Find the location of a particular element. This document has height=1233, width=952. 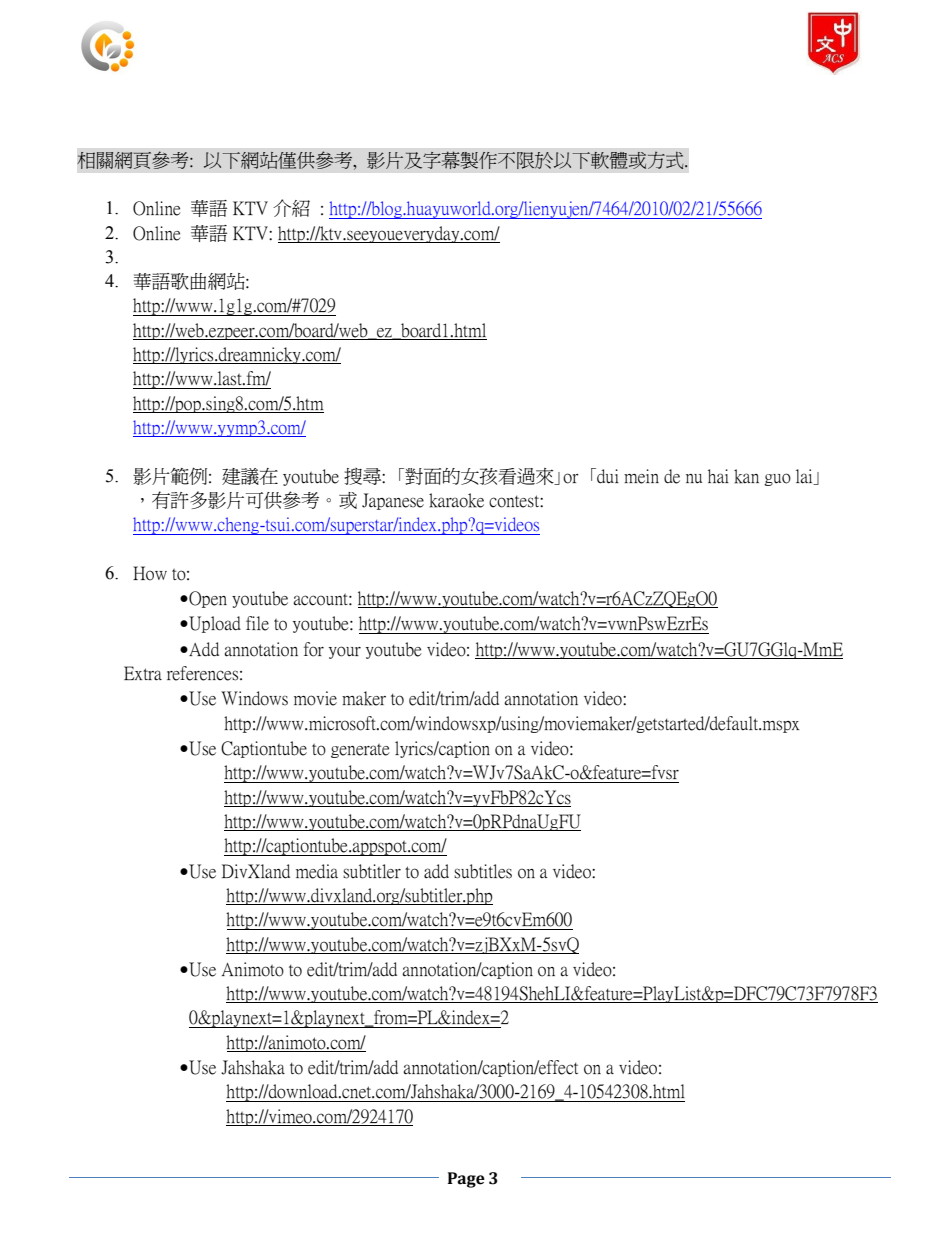

file is located at coordinates (257, 623).
